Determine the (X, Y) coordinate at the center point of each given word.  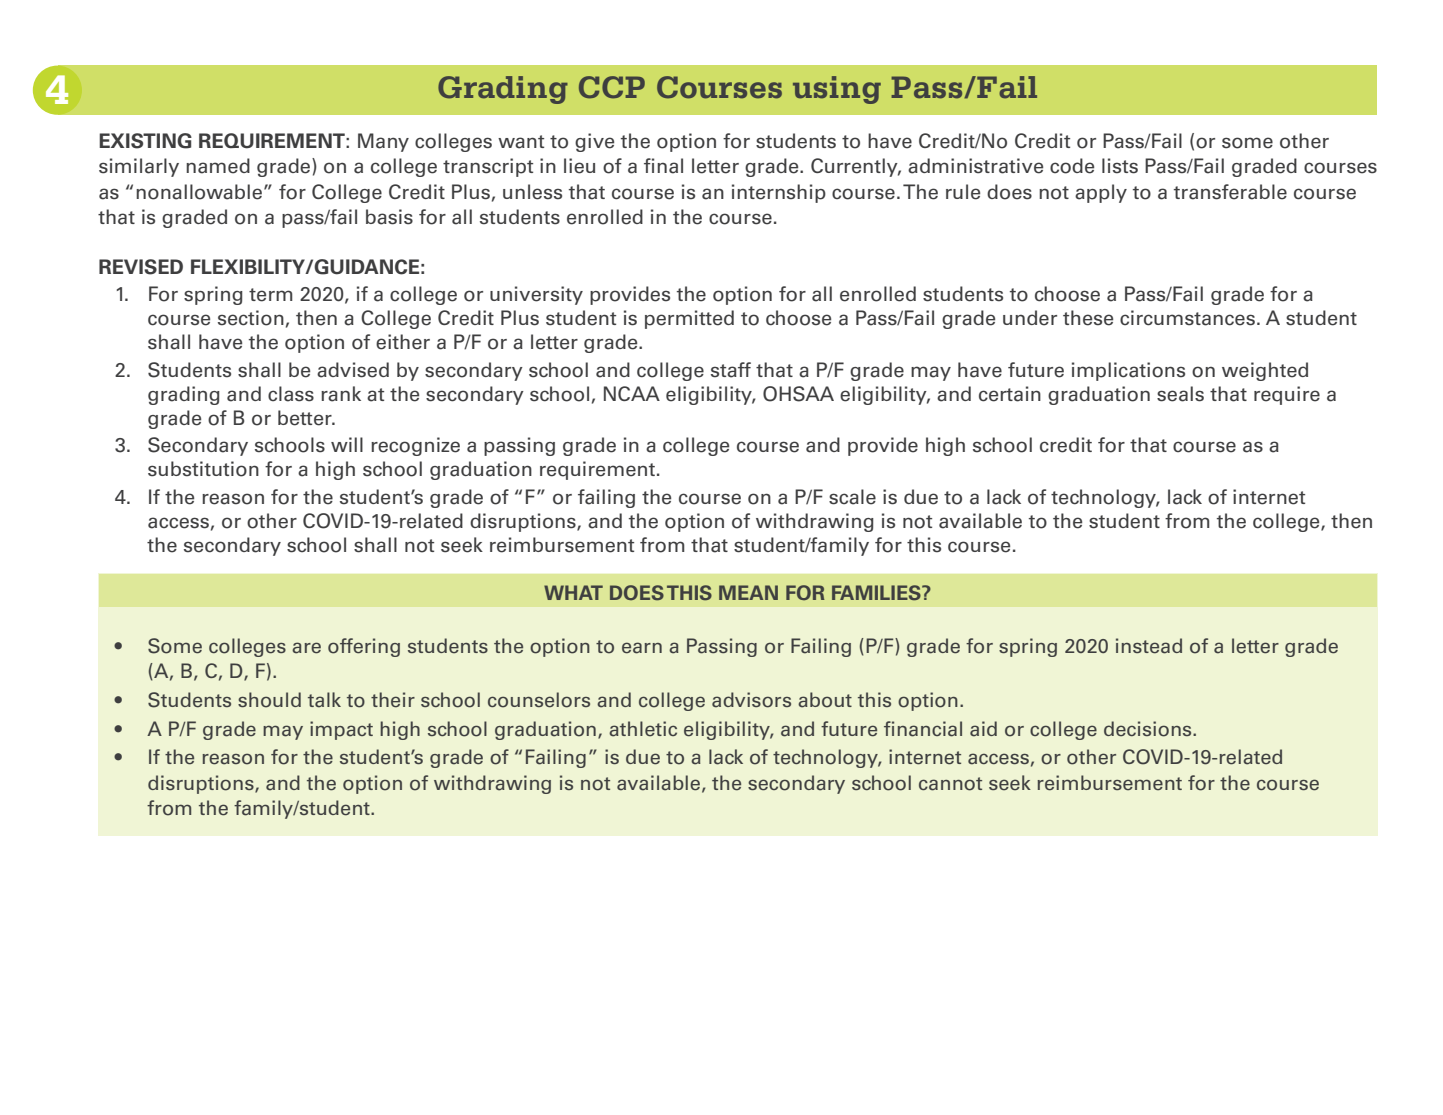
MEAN (748, 592)
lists (1120, 166)
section (251, 318)
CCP (612, 87)
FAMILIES (877, 593)
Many (383, 142)
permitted (689, 319)
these (1088, 318)
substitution (203, 469)
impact (341, 730)
